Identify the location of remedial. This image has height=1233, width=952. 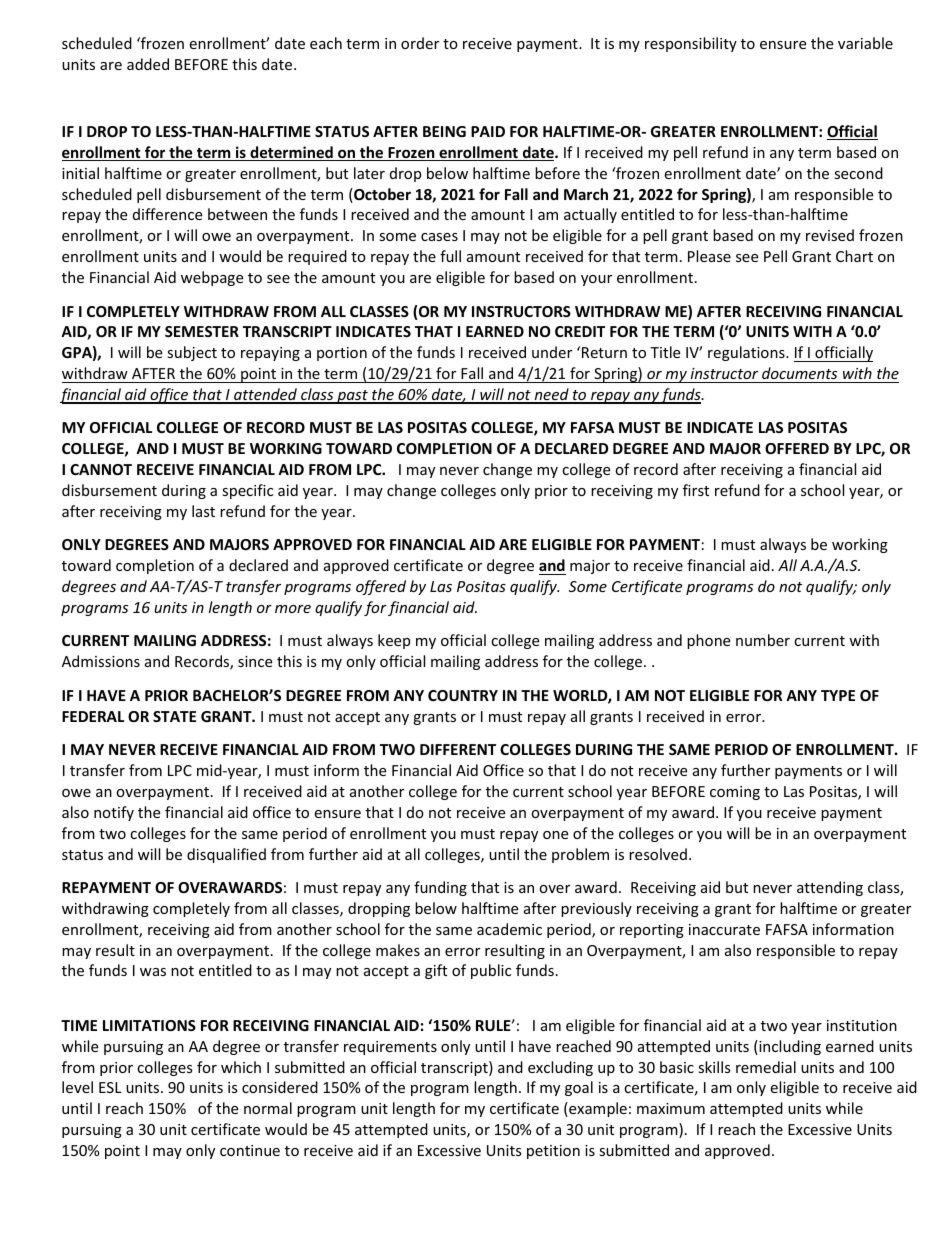
(766, 1067).
